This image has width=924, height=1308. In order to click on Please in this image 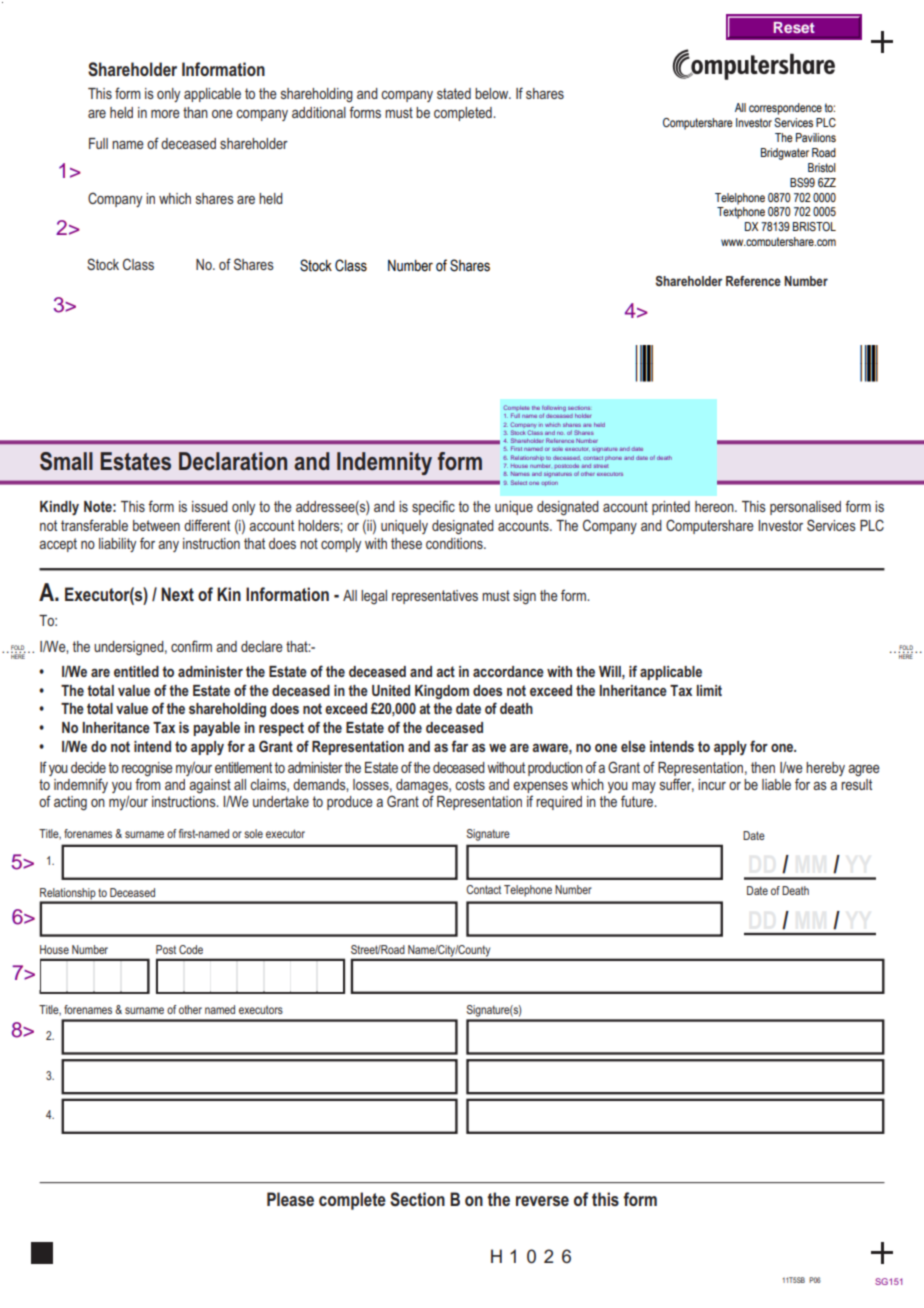, I will do `click(290, 1199)`.
